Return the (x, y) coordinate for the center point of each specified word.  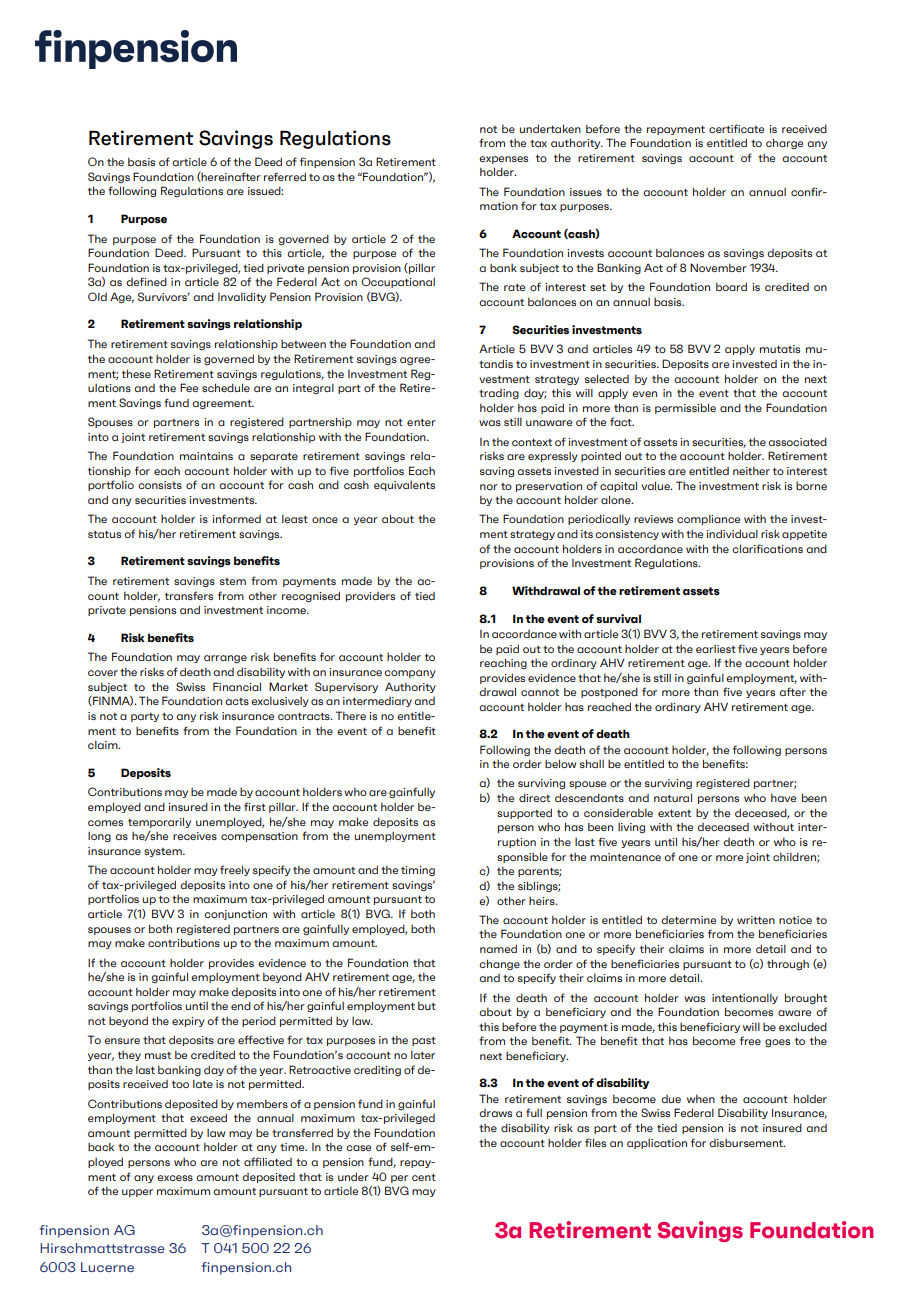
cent (424, 1177)
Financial (237, 686)
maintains (206, 456)
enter (421, 422)
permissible (685, 408)
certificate (736, 128)
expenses (503, 160)
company (410, 674)
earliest (716, 649)
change (499, 964)
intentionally (745, 999)
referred (285, 176)
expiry (188, 1022)
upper (137, 1193)
